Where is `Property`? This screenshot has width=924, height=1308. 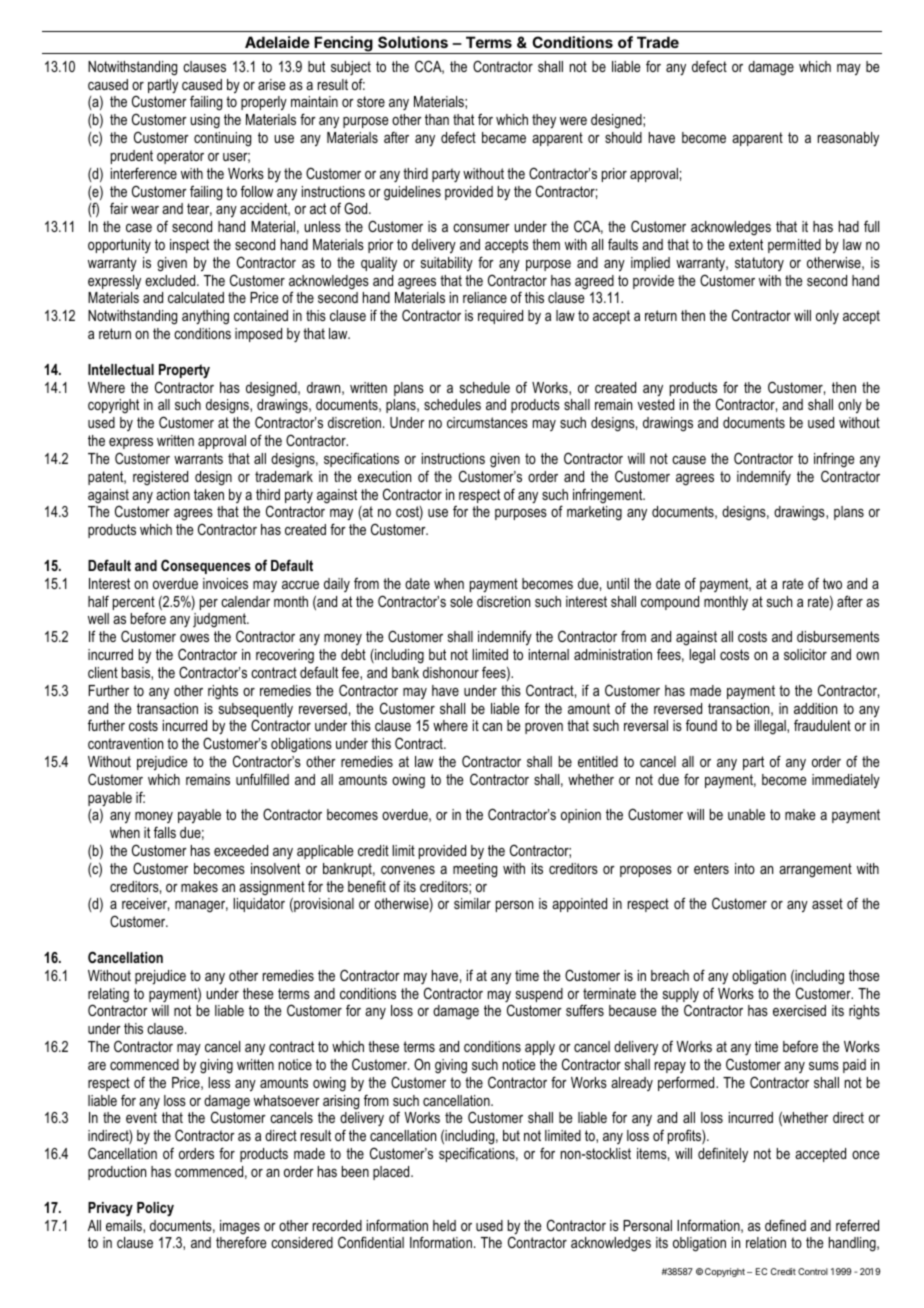 Property is located at coordinates (184, 371).
